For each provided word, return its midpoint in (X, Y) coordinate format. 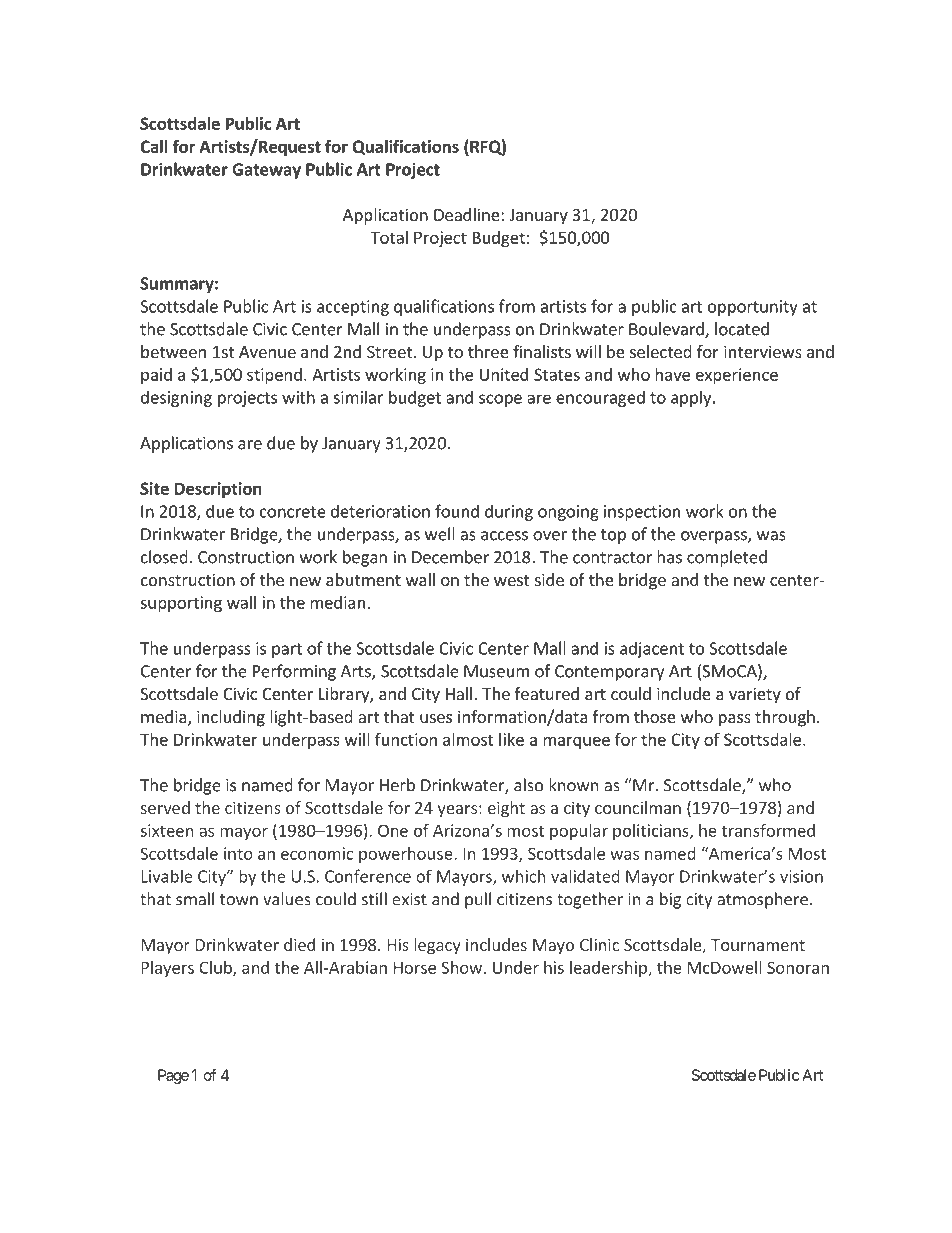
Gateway (266, 171)
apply (692, 398)
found (457, 511)
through (785, 718)
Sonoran (798, 967)
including (231, 718)
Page (173, 1076)
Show (461, 967)
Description (218, 490)
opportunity (753, 308)
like (511, 739)
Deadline (468, 214)
